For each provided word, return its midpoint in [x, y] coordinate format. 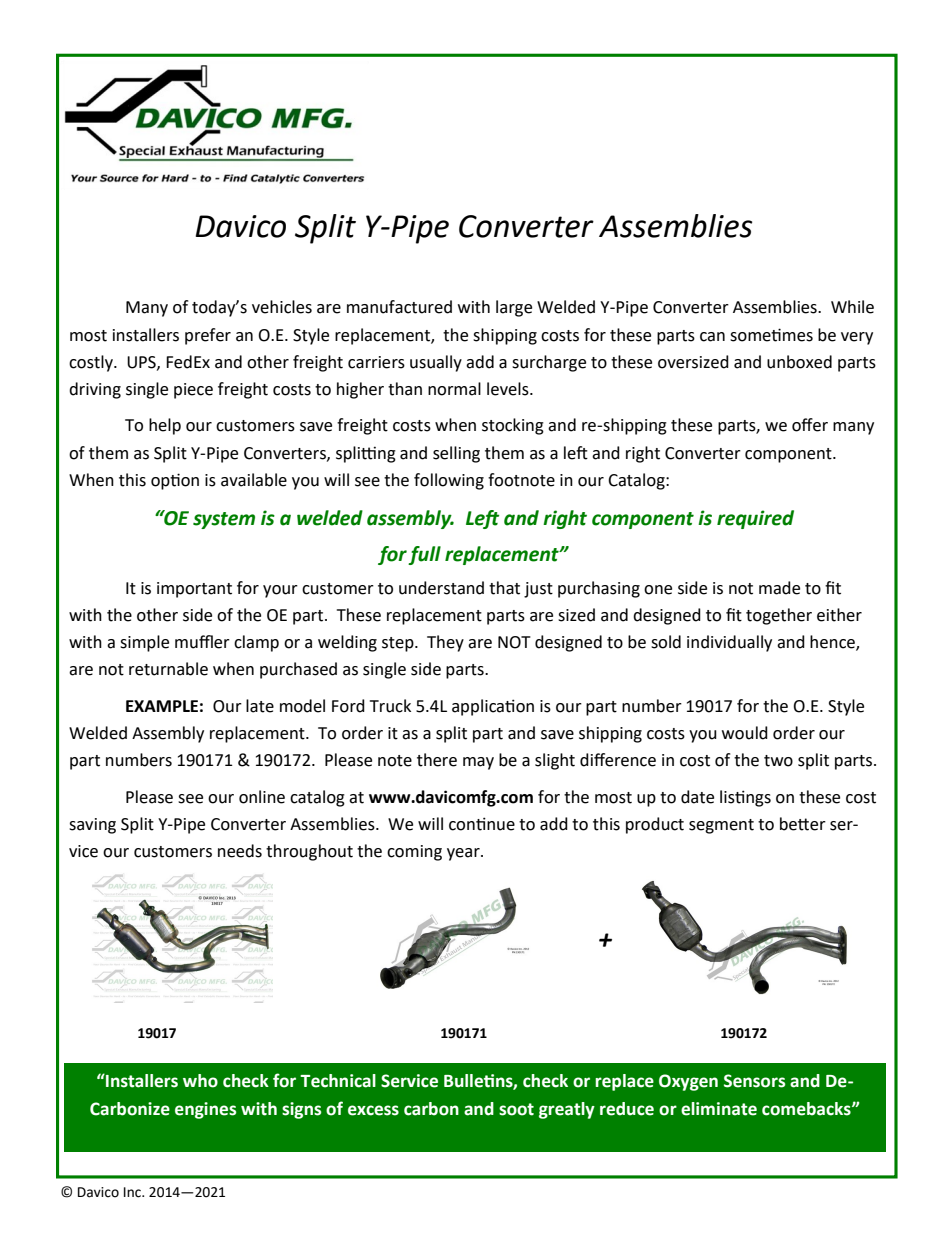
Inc [133, 1192]
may [478, 763]
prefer [208, 336]
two [778, 761]
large [514, 308]
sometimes [771, 335]
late [260, 706]
